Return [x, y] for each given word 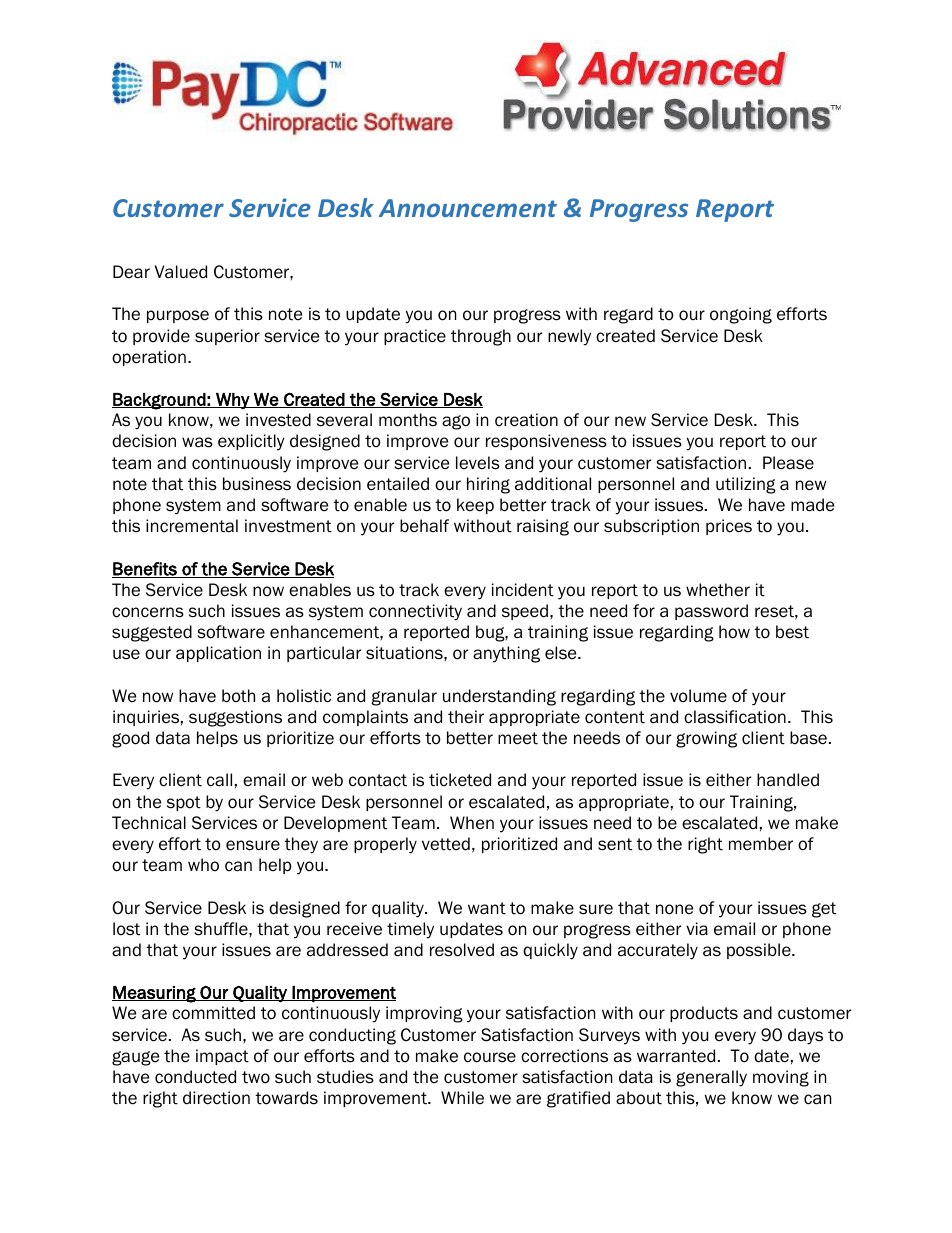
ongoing [741, 315]
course [490, 1057]
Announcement [468, 208]
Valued [181, 272]
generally [711, 1078]
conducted [195, 1077]
